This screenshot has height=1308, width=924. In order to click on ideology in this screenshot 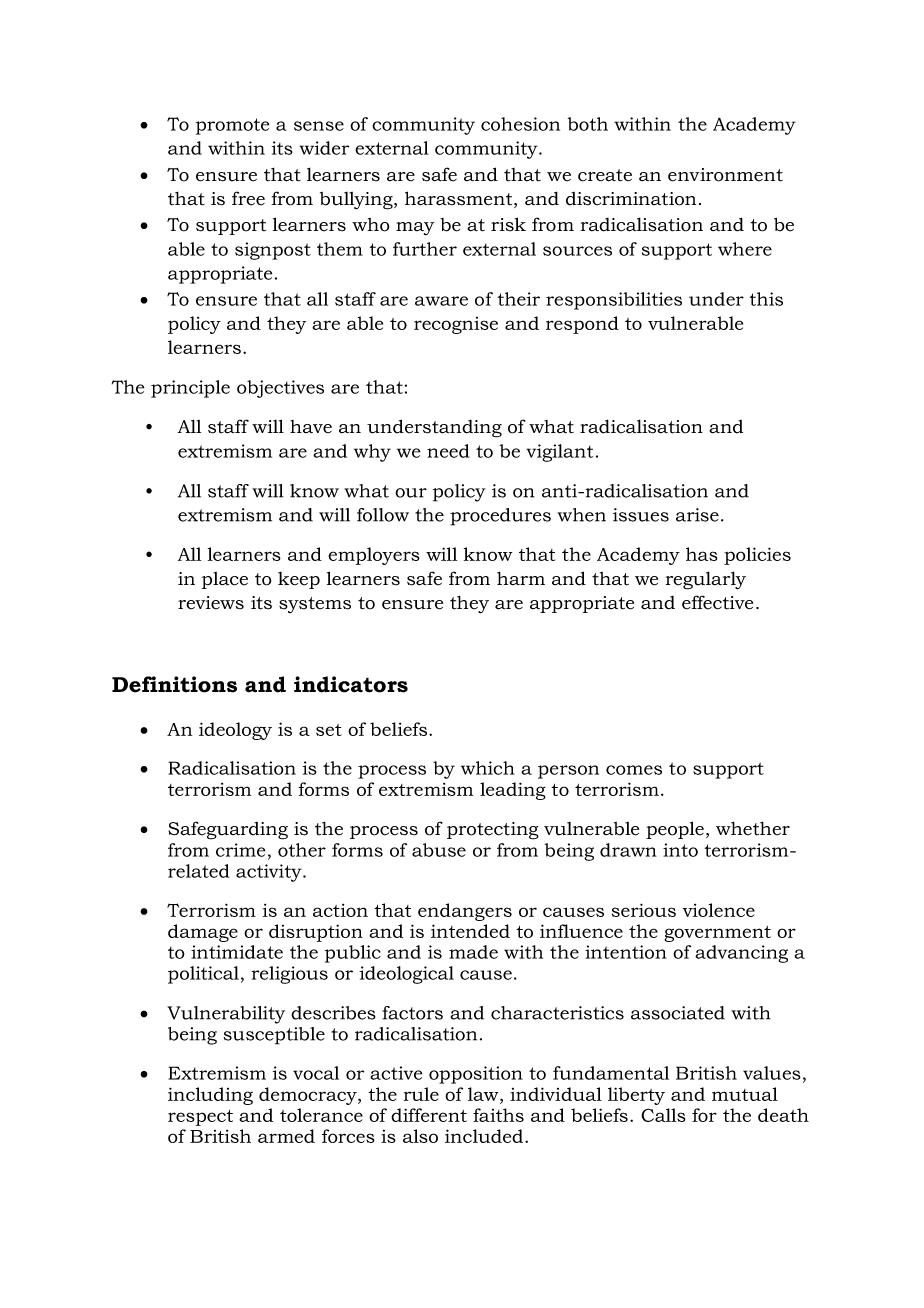, I will do `click(235, 731)`.
